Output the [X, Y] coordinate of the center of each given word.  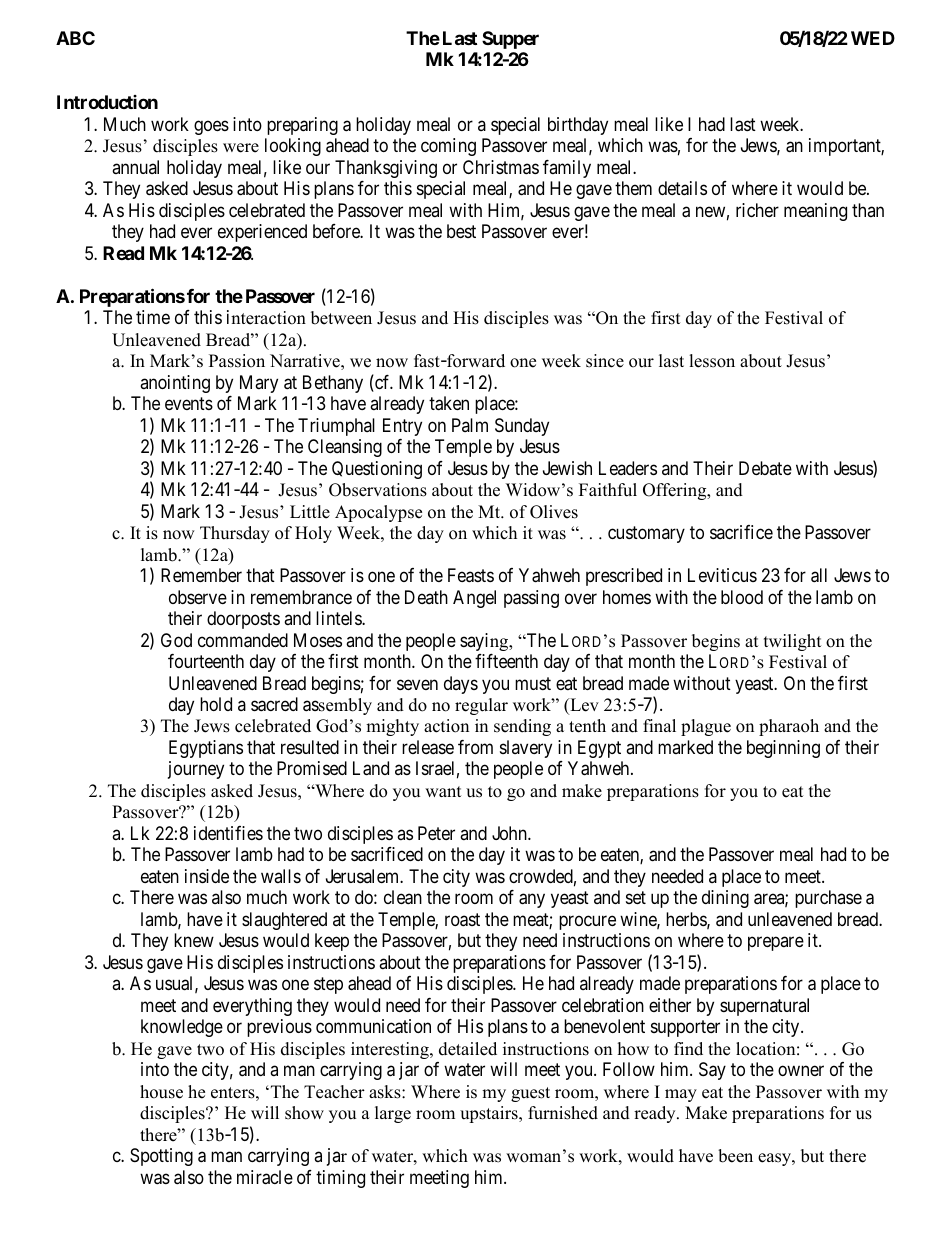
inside [207, 876]
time [153, 317]
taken [449, 403]
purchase [828, 899]
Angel [474, 599]
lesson [712, 361]
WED [873, 38]
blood [742, 597]
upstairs [490, 1114]
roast [462, 920]
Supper [510, 40]
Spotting [161, 1157]
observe [198, 597]
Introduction [107, 102]
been [735, 1156]
